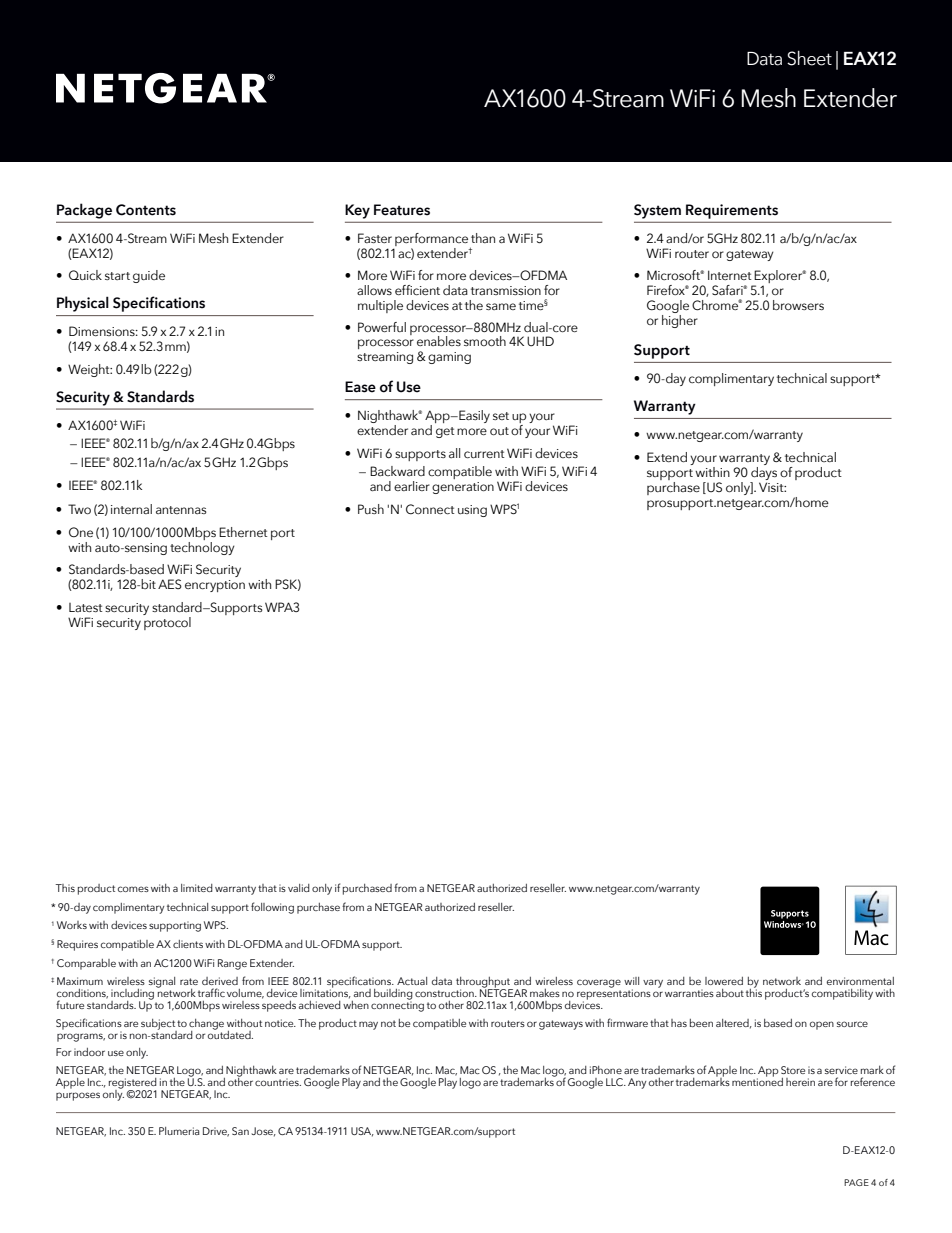 This screenshot has height=1233, width=952. What do you see at coordinates (809, 58) in the screenshot?
I see `Sheet` at bounding box center [809, 58].
